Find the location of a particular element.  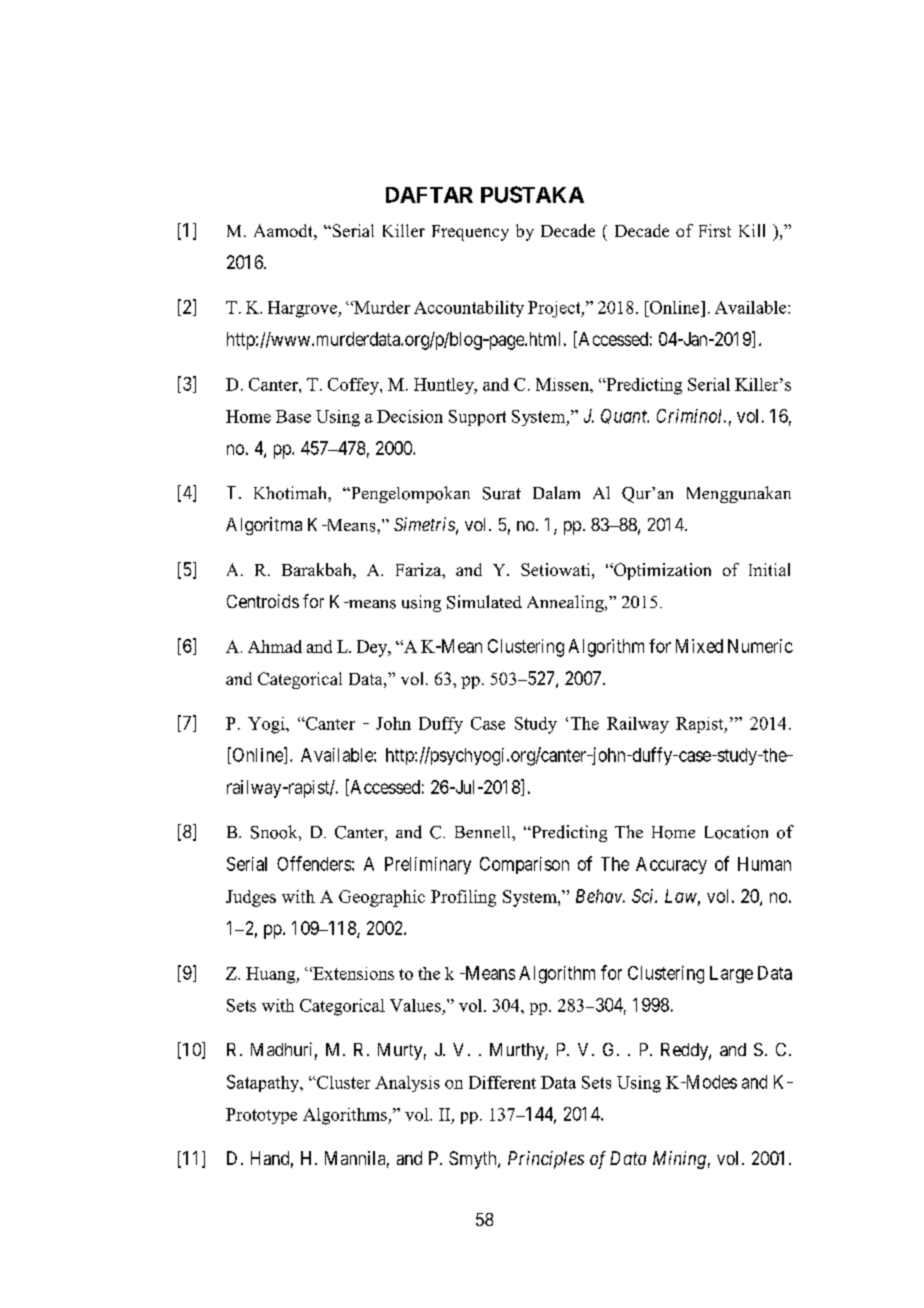

Offenders is located at coordinates (314, 863).
